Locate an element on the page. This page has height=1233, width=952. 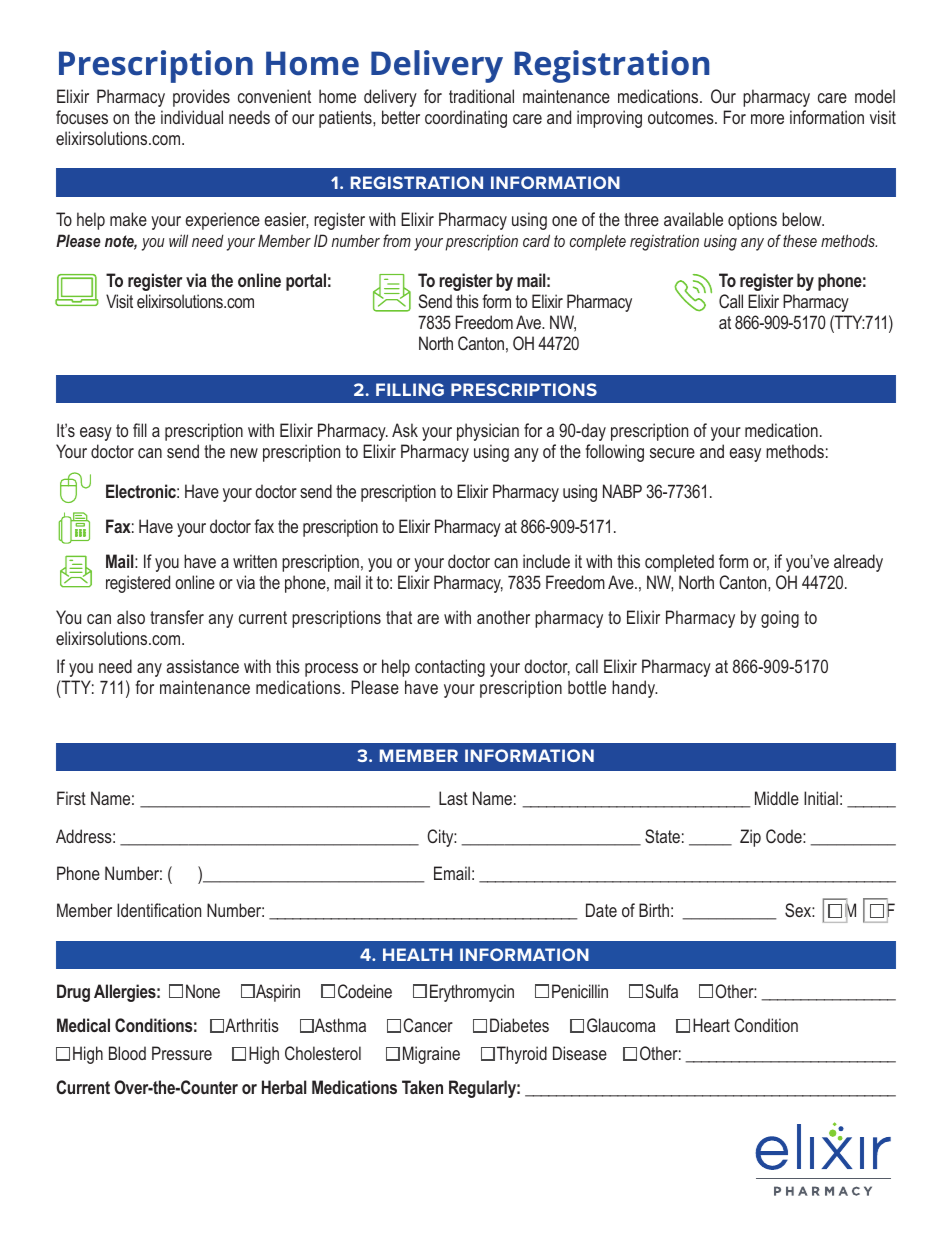
new is located at coordinates (244, 453).
